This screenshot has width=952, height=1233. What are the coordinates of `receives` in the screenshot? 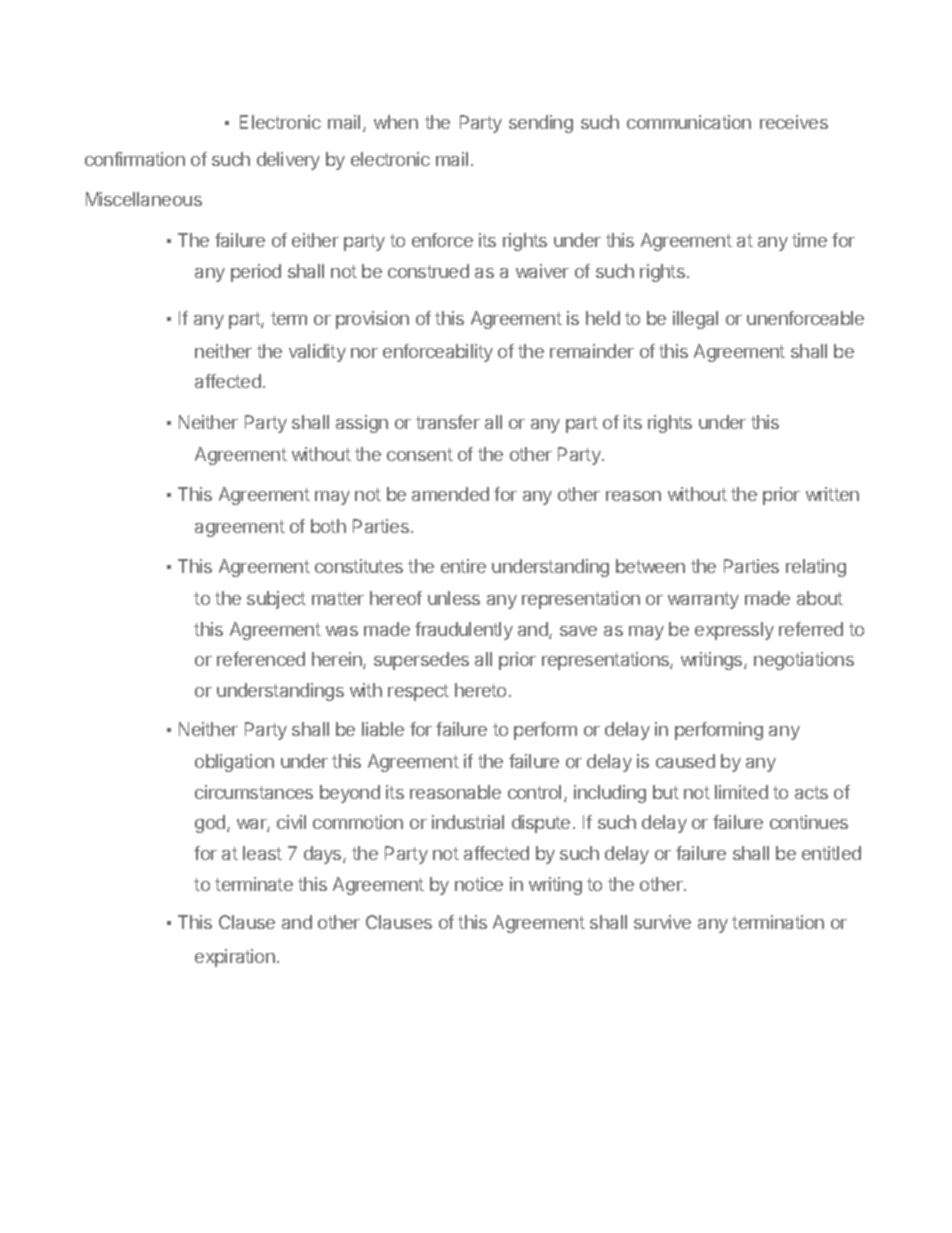 It's located at (794, 122).
